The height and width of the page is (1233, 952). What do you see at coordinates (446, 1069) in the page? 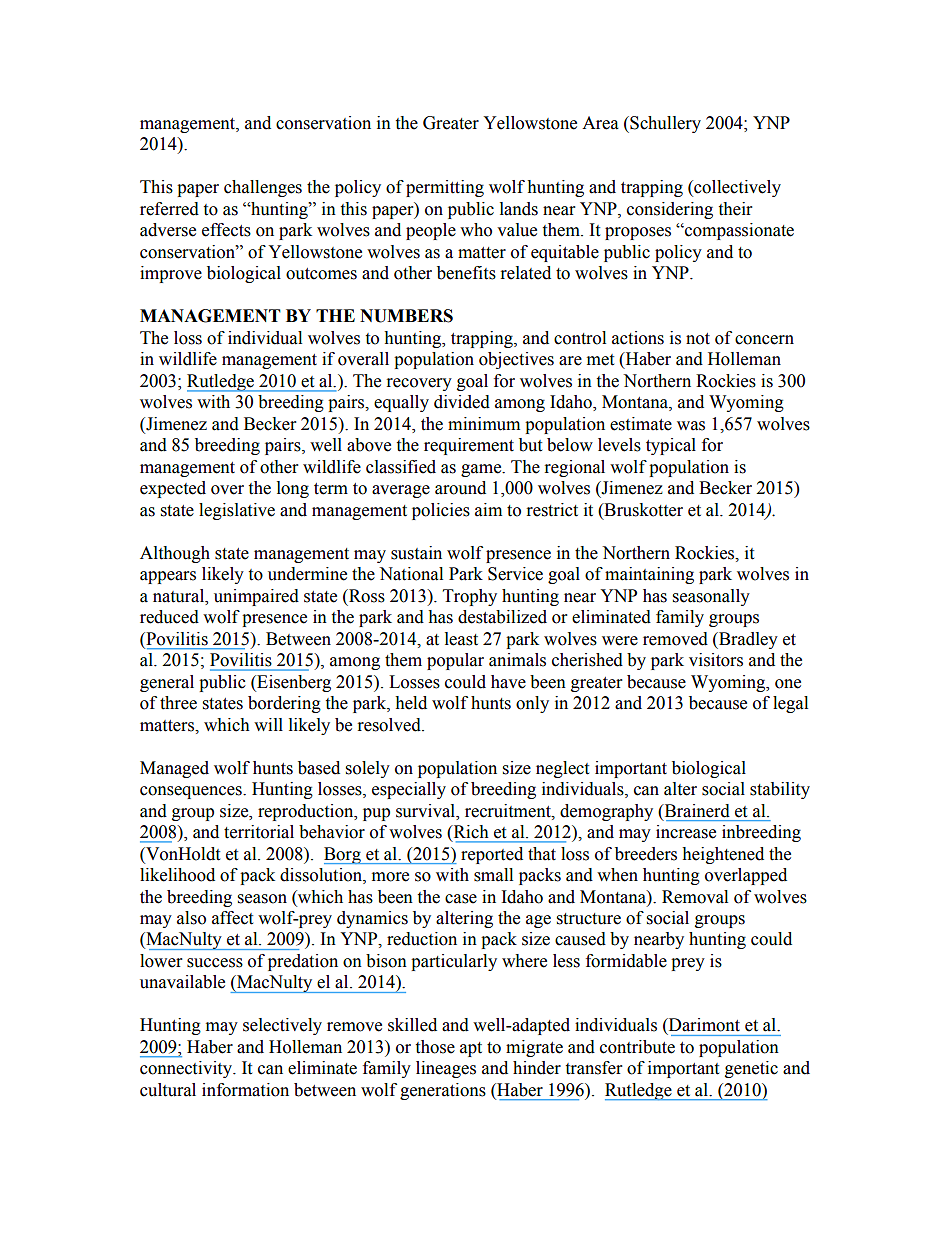
I see `lineages` at bounding box center [446, 1069].
